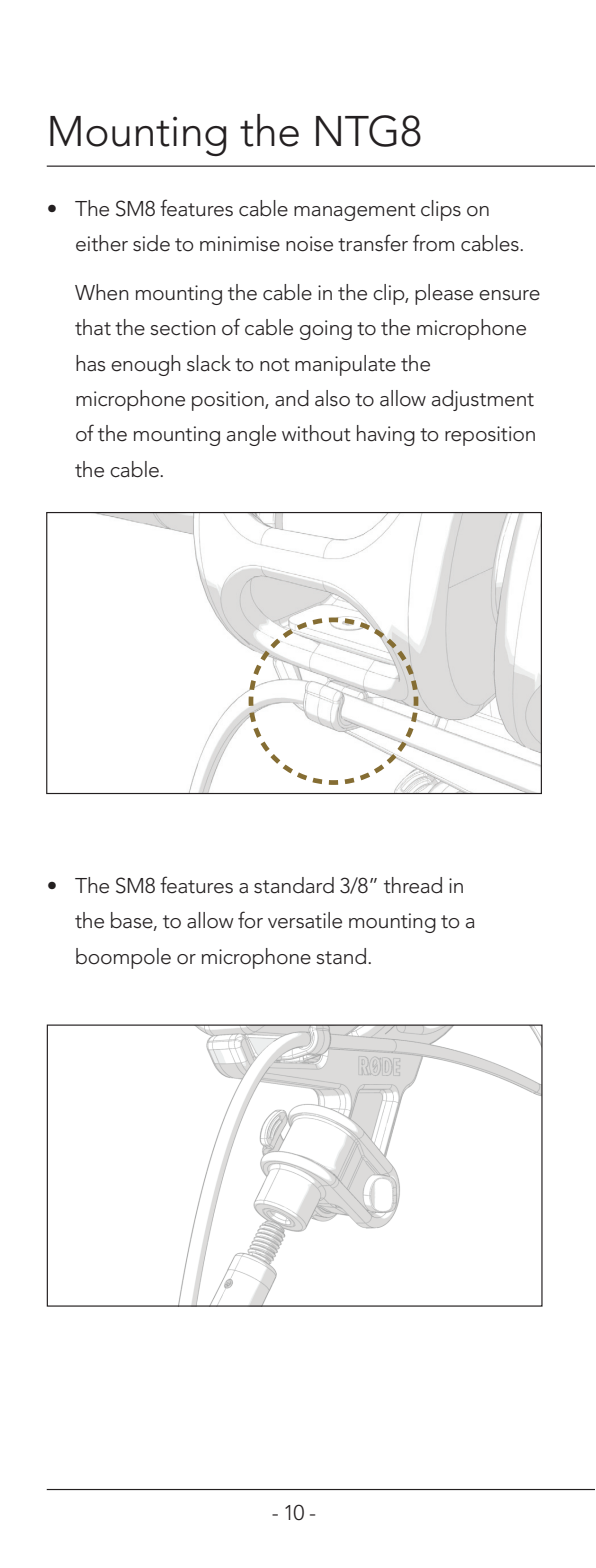 This screenshot has width=596, height=1568. What do you see at coordinates (209, 363) in the screenshot?
I see `slack` at bounding box center [209, 363].
